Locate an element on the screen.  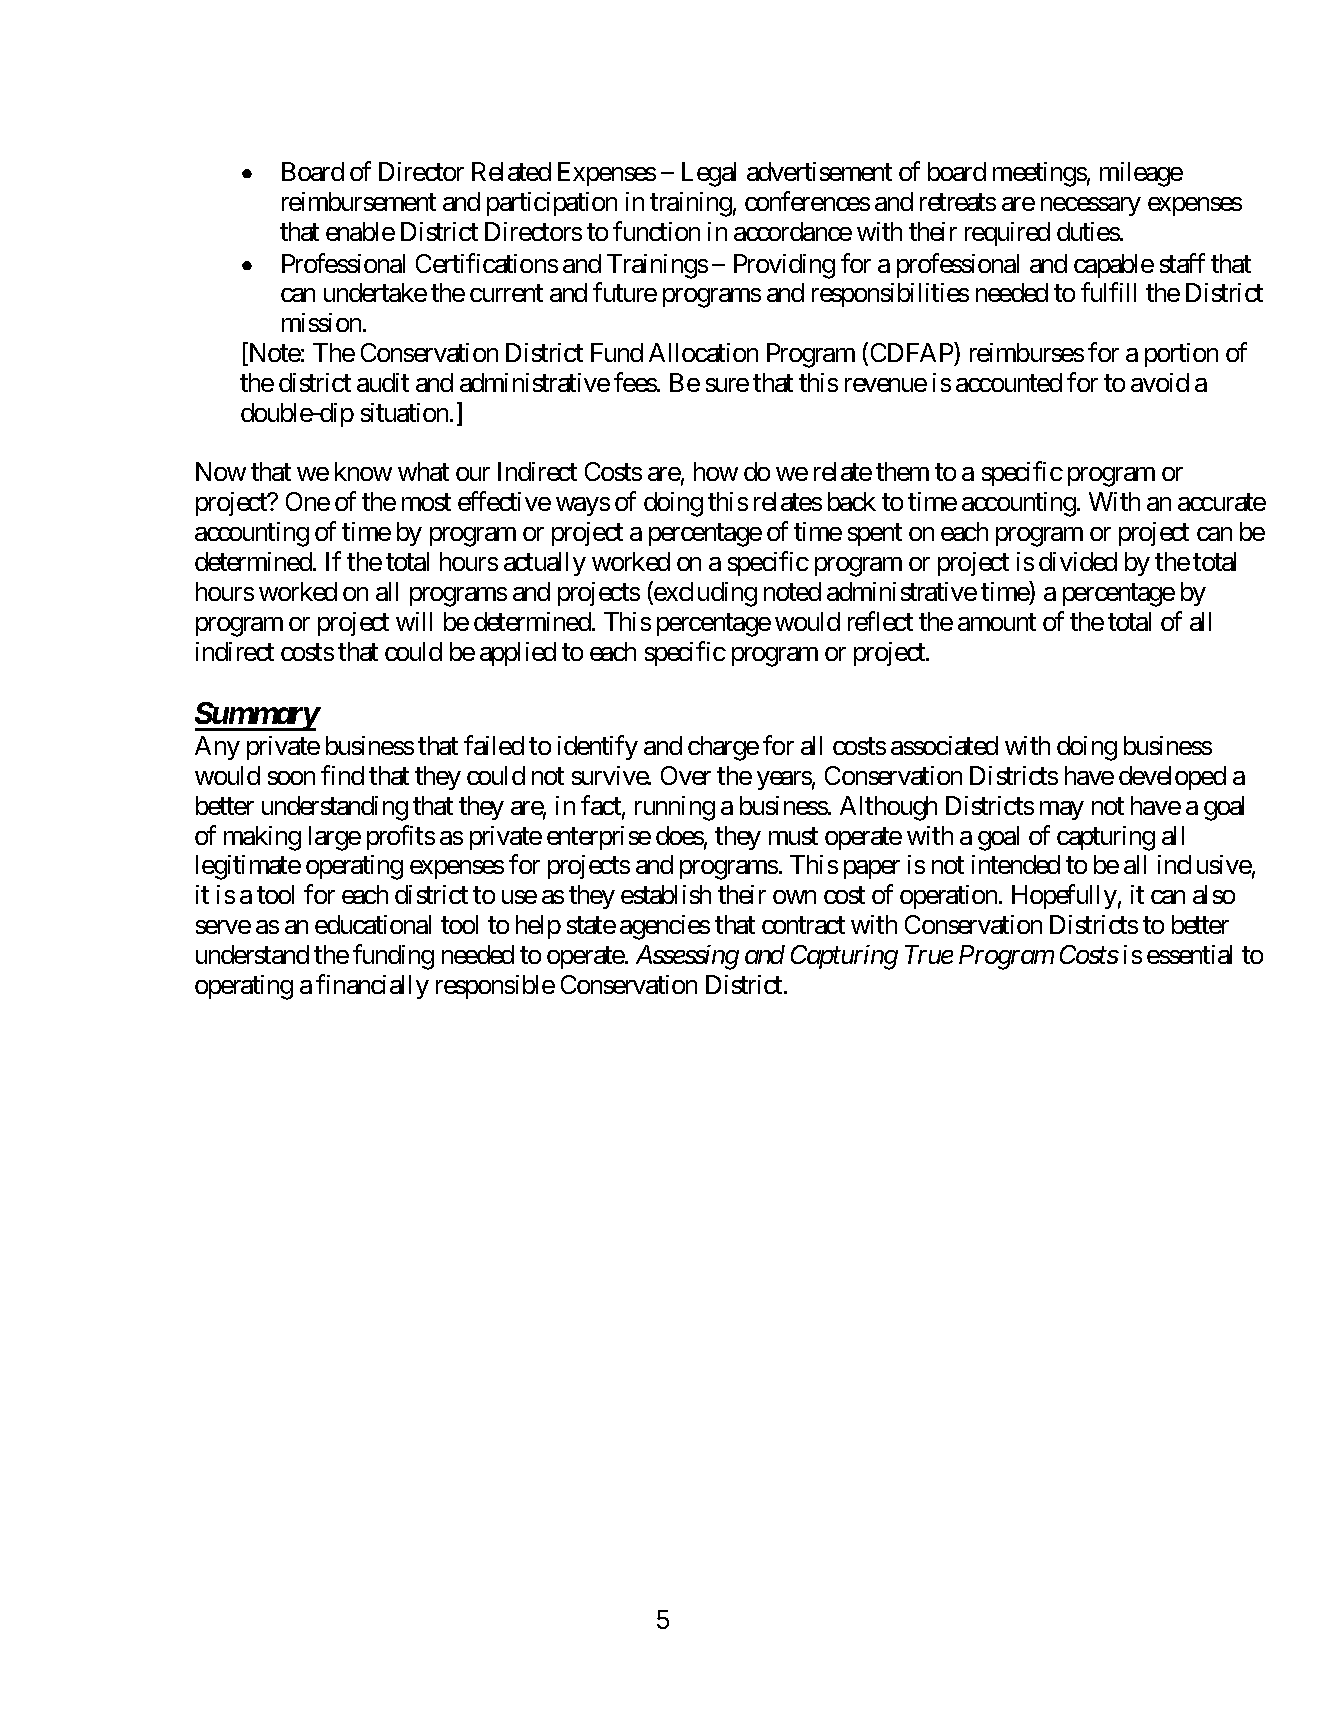
divided is located at coordinates (1078, 561).
